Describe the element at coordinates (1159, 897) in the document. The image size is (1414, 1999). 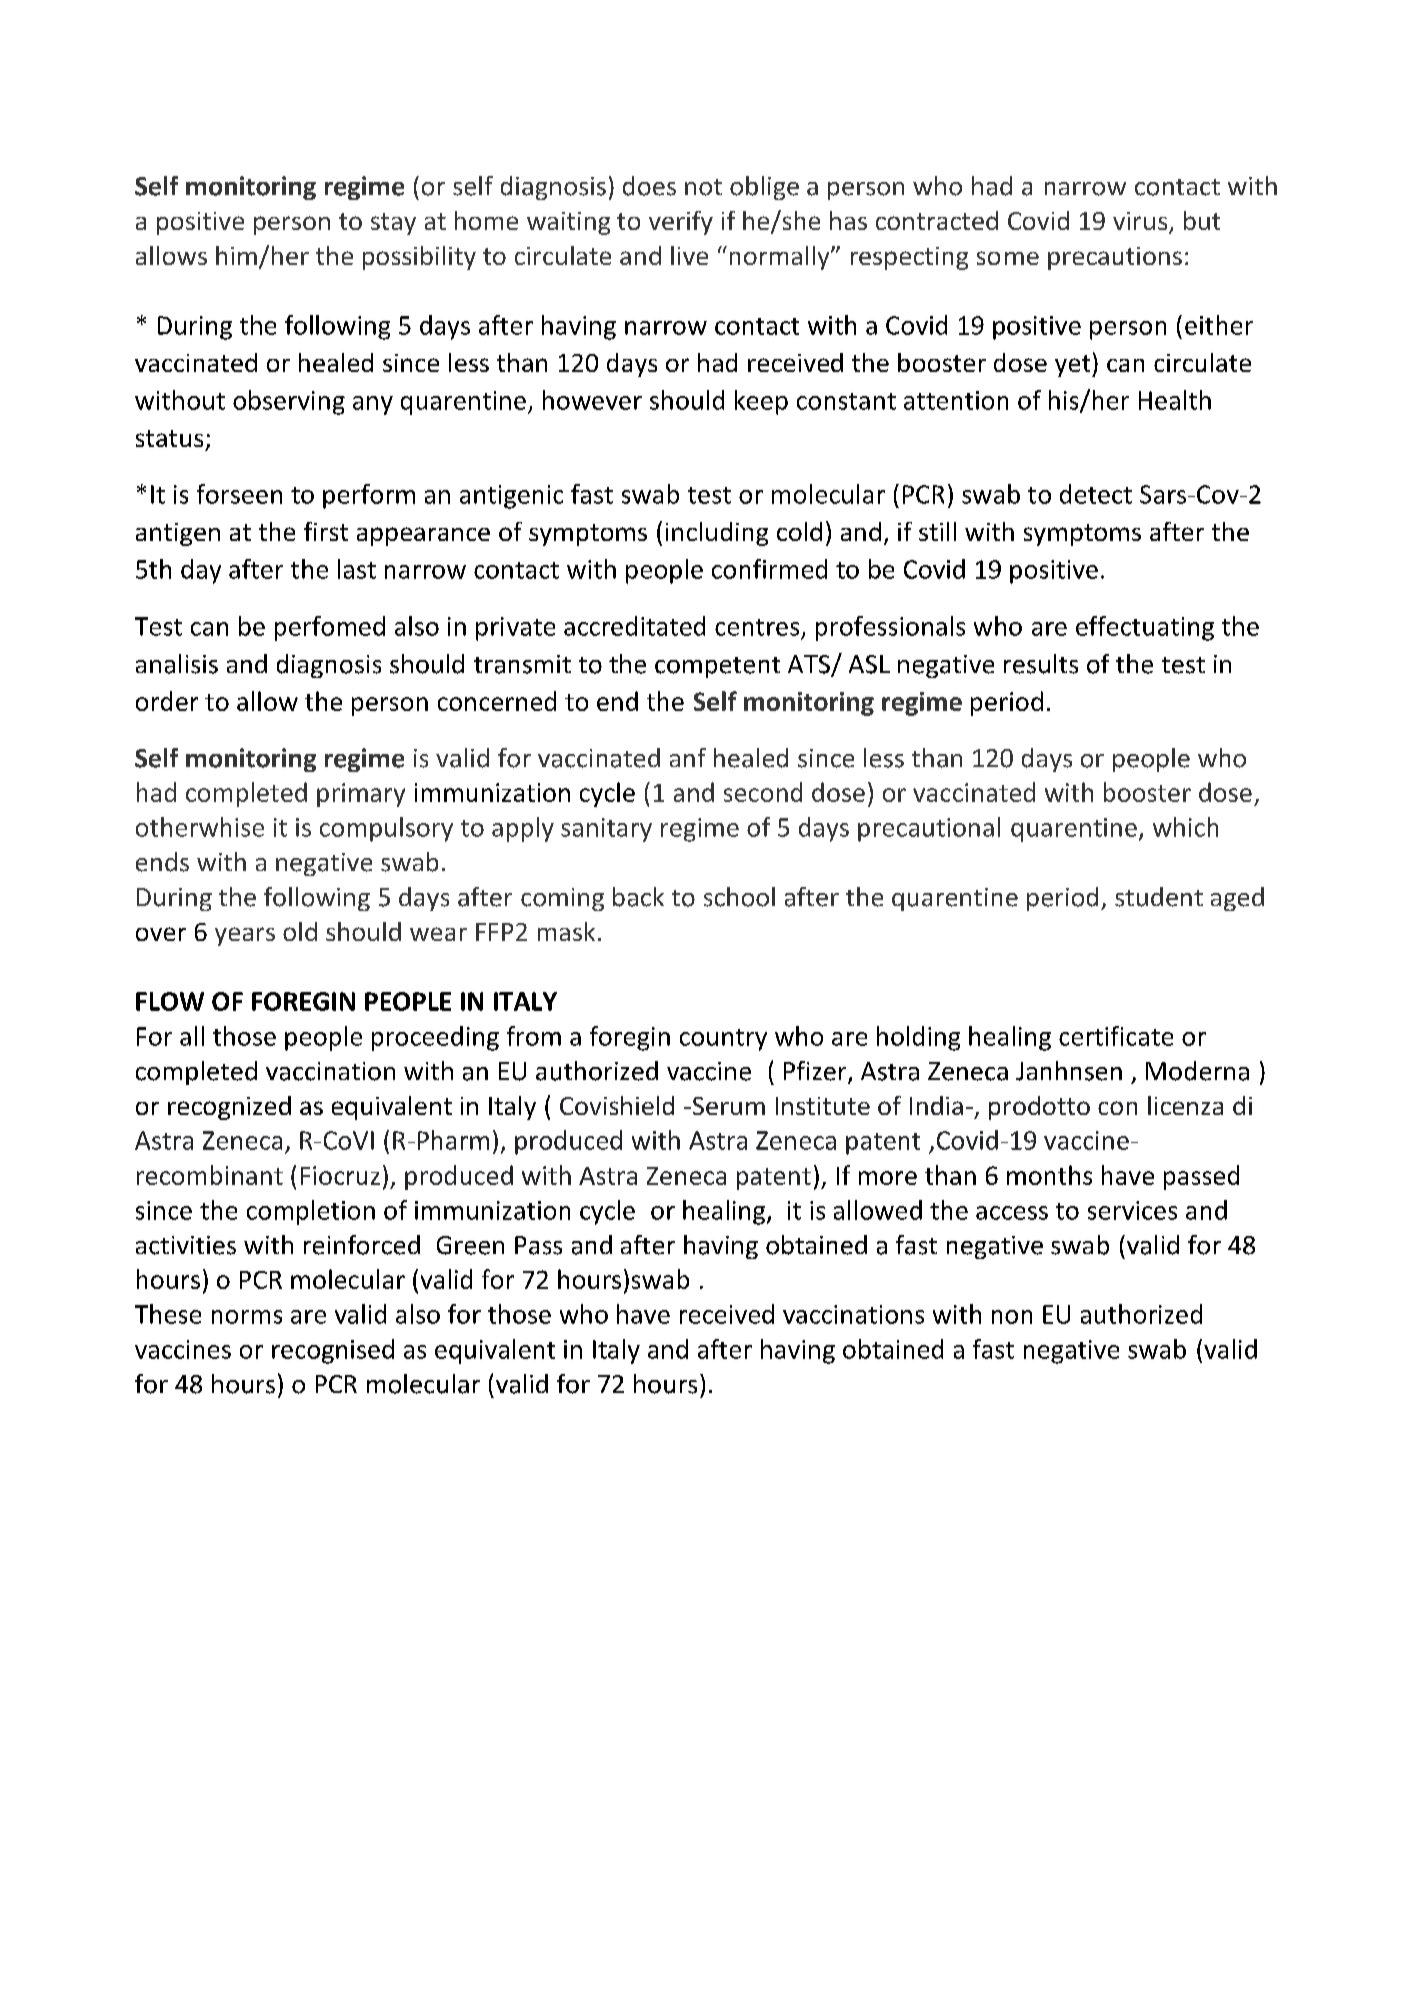
I see `student` at that location.
